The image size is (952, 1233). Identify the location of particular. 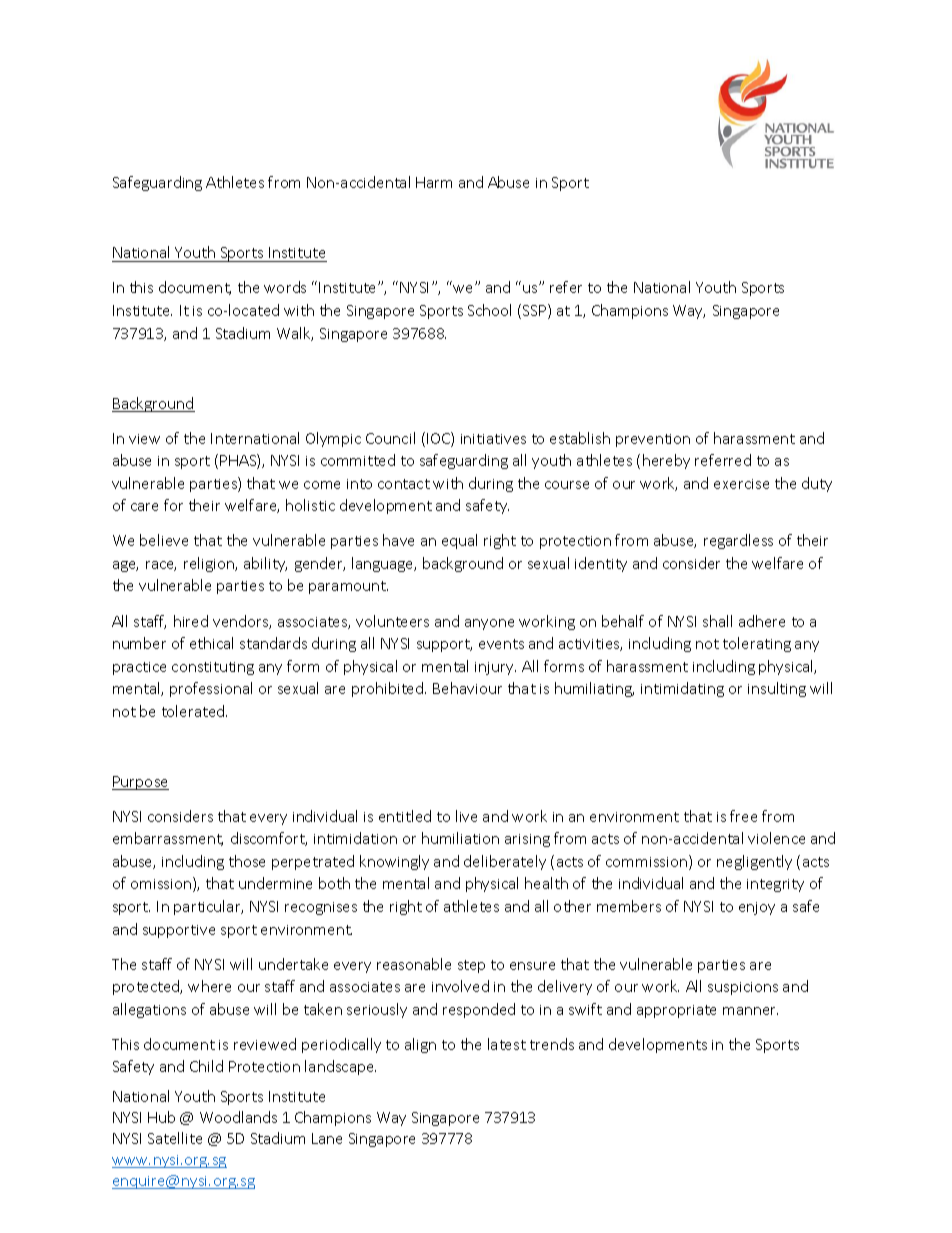
(208, 907).
